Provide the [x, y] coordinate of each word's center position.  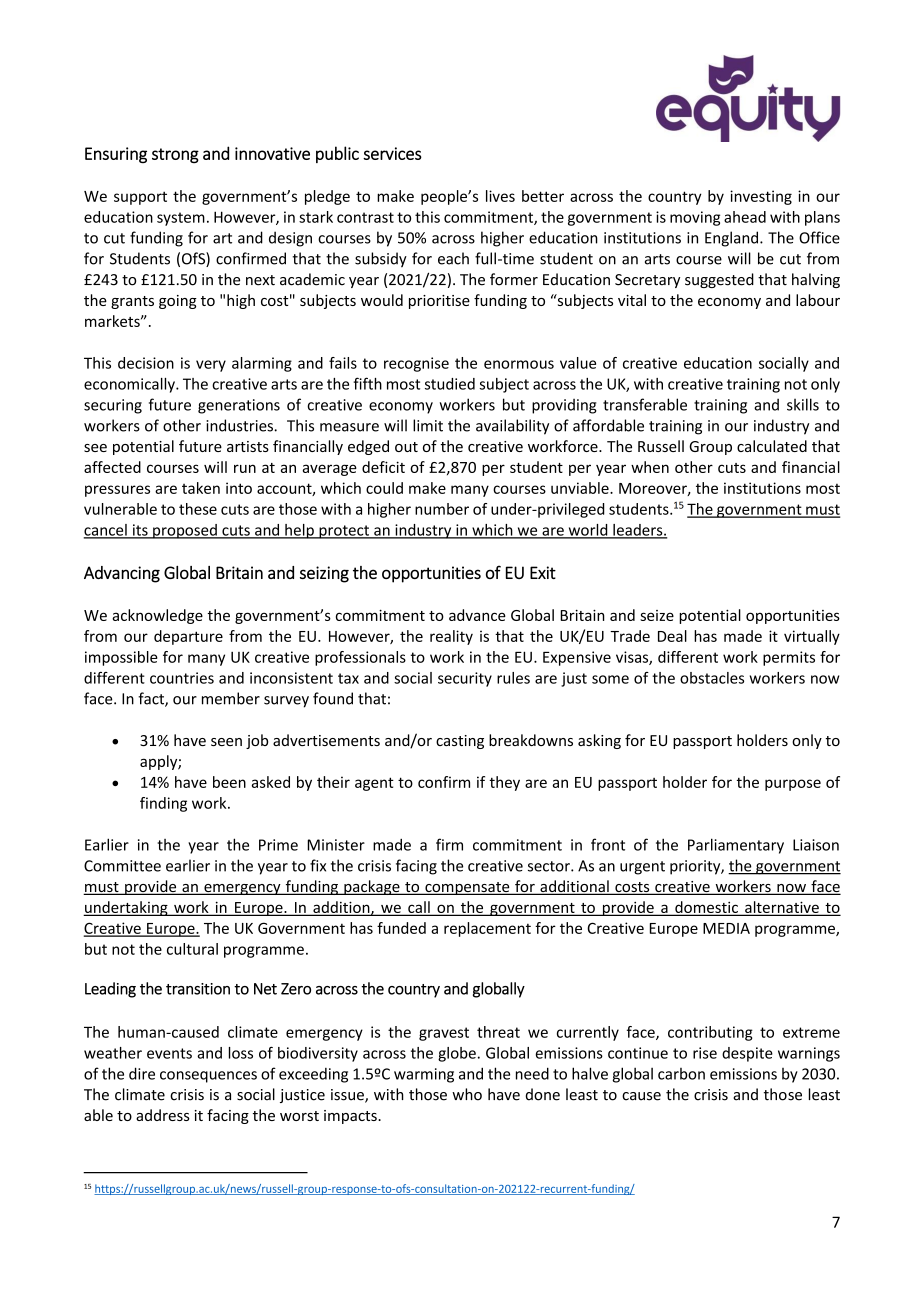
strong [175, 156]
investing [761, 197]
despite [747, 1054]
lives [500, 196]
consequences [208, 1077]
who [467, 1094]
